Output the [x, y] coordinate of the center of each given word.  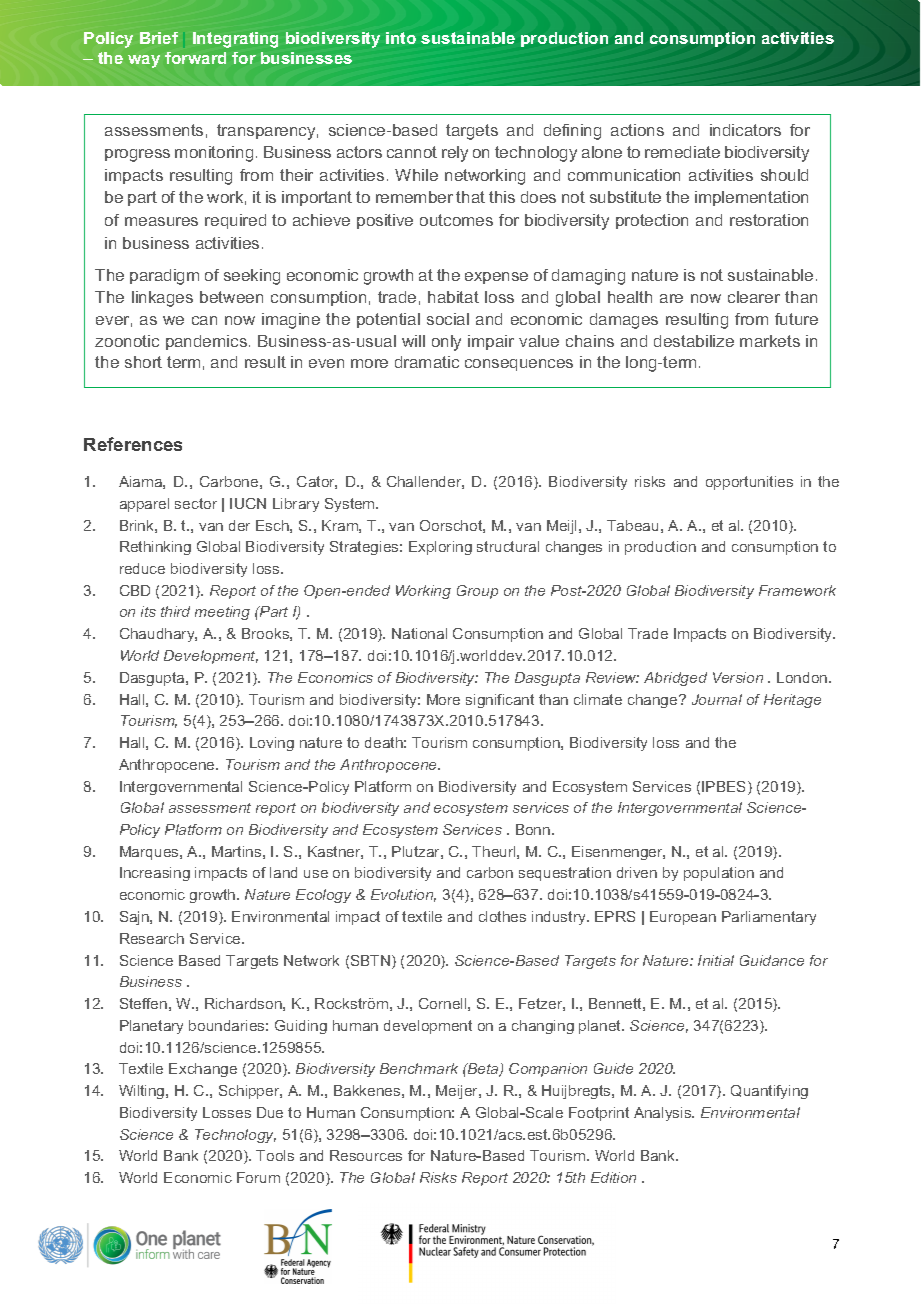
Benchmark [419, 1068]
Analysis [664, 1114]
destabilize [694, 341]
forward [195, 58]
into [401, 38]
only [446, 343]
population [719, 874]
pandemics [206, 342]
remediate [682, 152]
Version [738, 677]
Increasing [155, 874]
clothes [502, 916]
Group [477, 592]
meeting [222, 613]
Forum [258, 1177]
